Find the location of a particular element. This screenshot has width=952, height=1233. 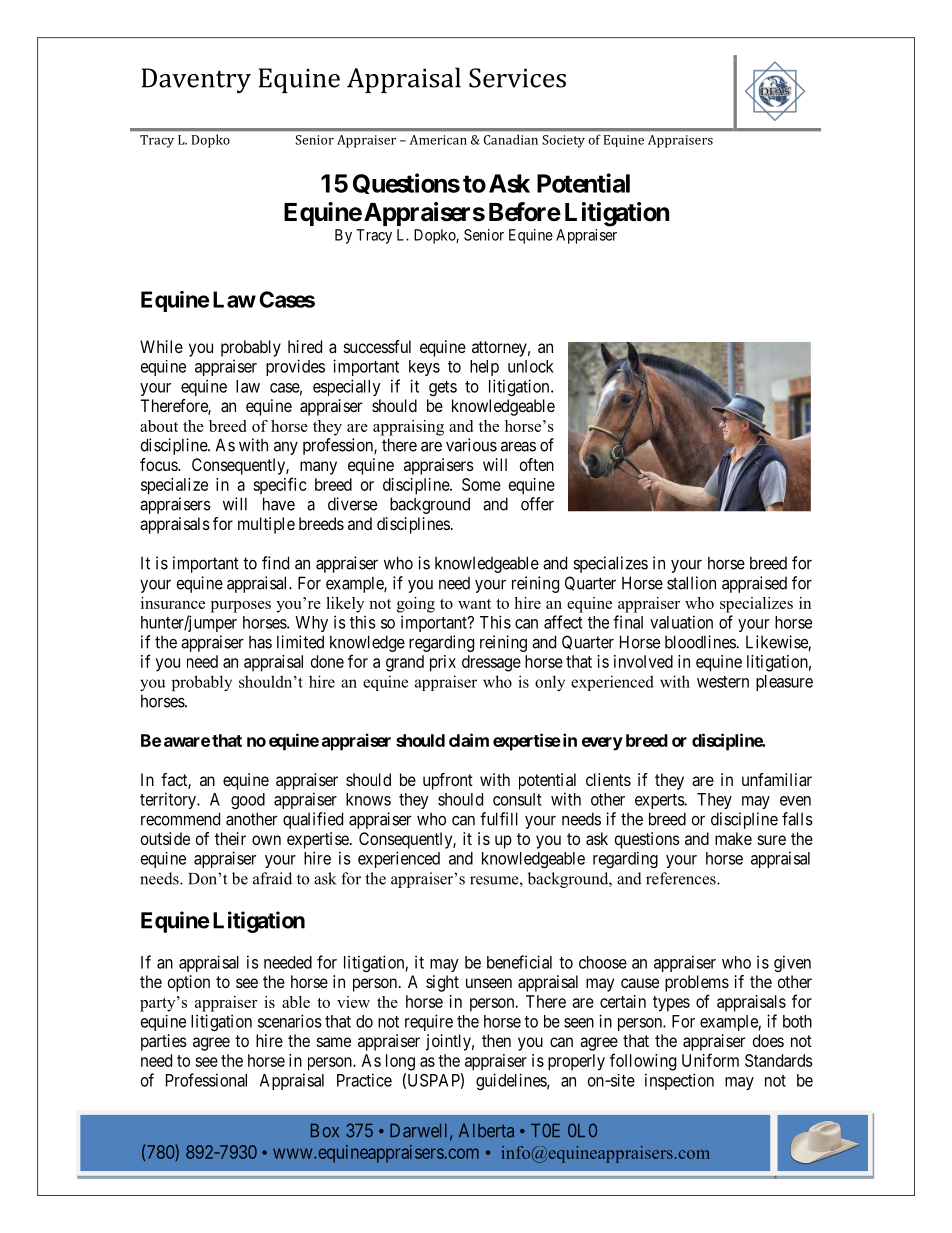

stallion is located at coordinates (691, 583).
